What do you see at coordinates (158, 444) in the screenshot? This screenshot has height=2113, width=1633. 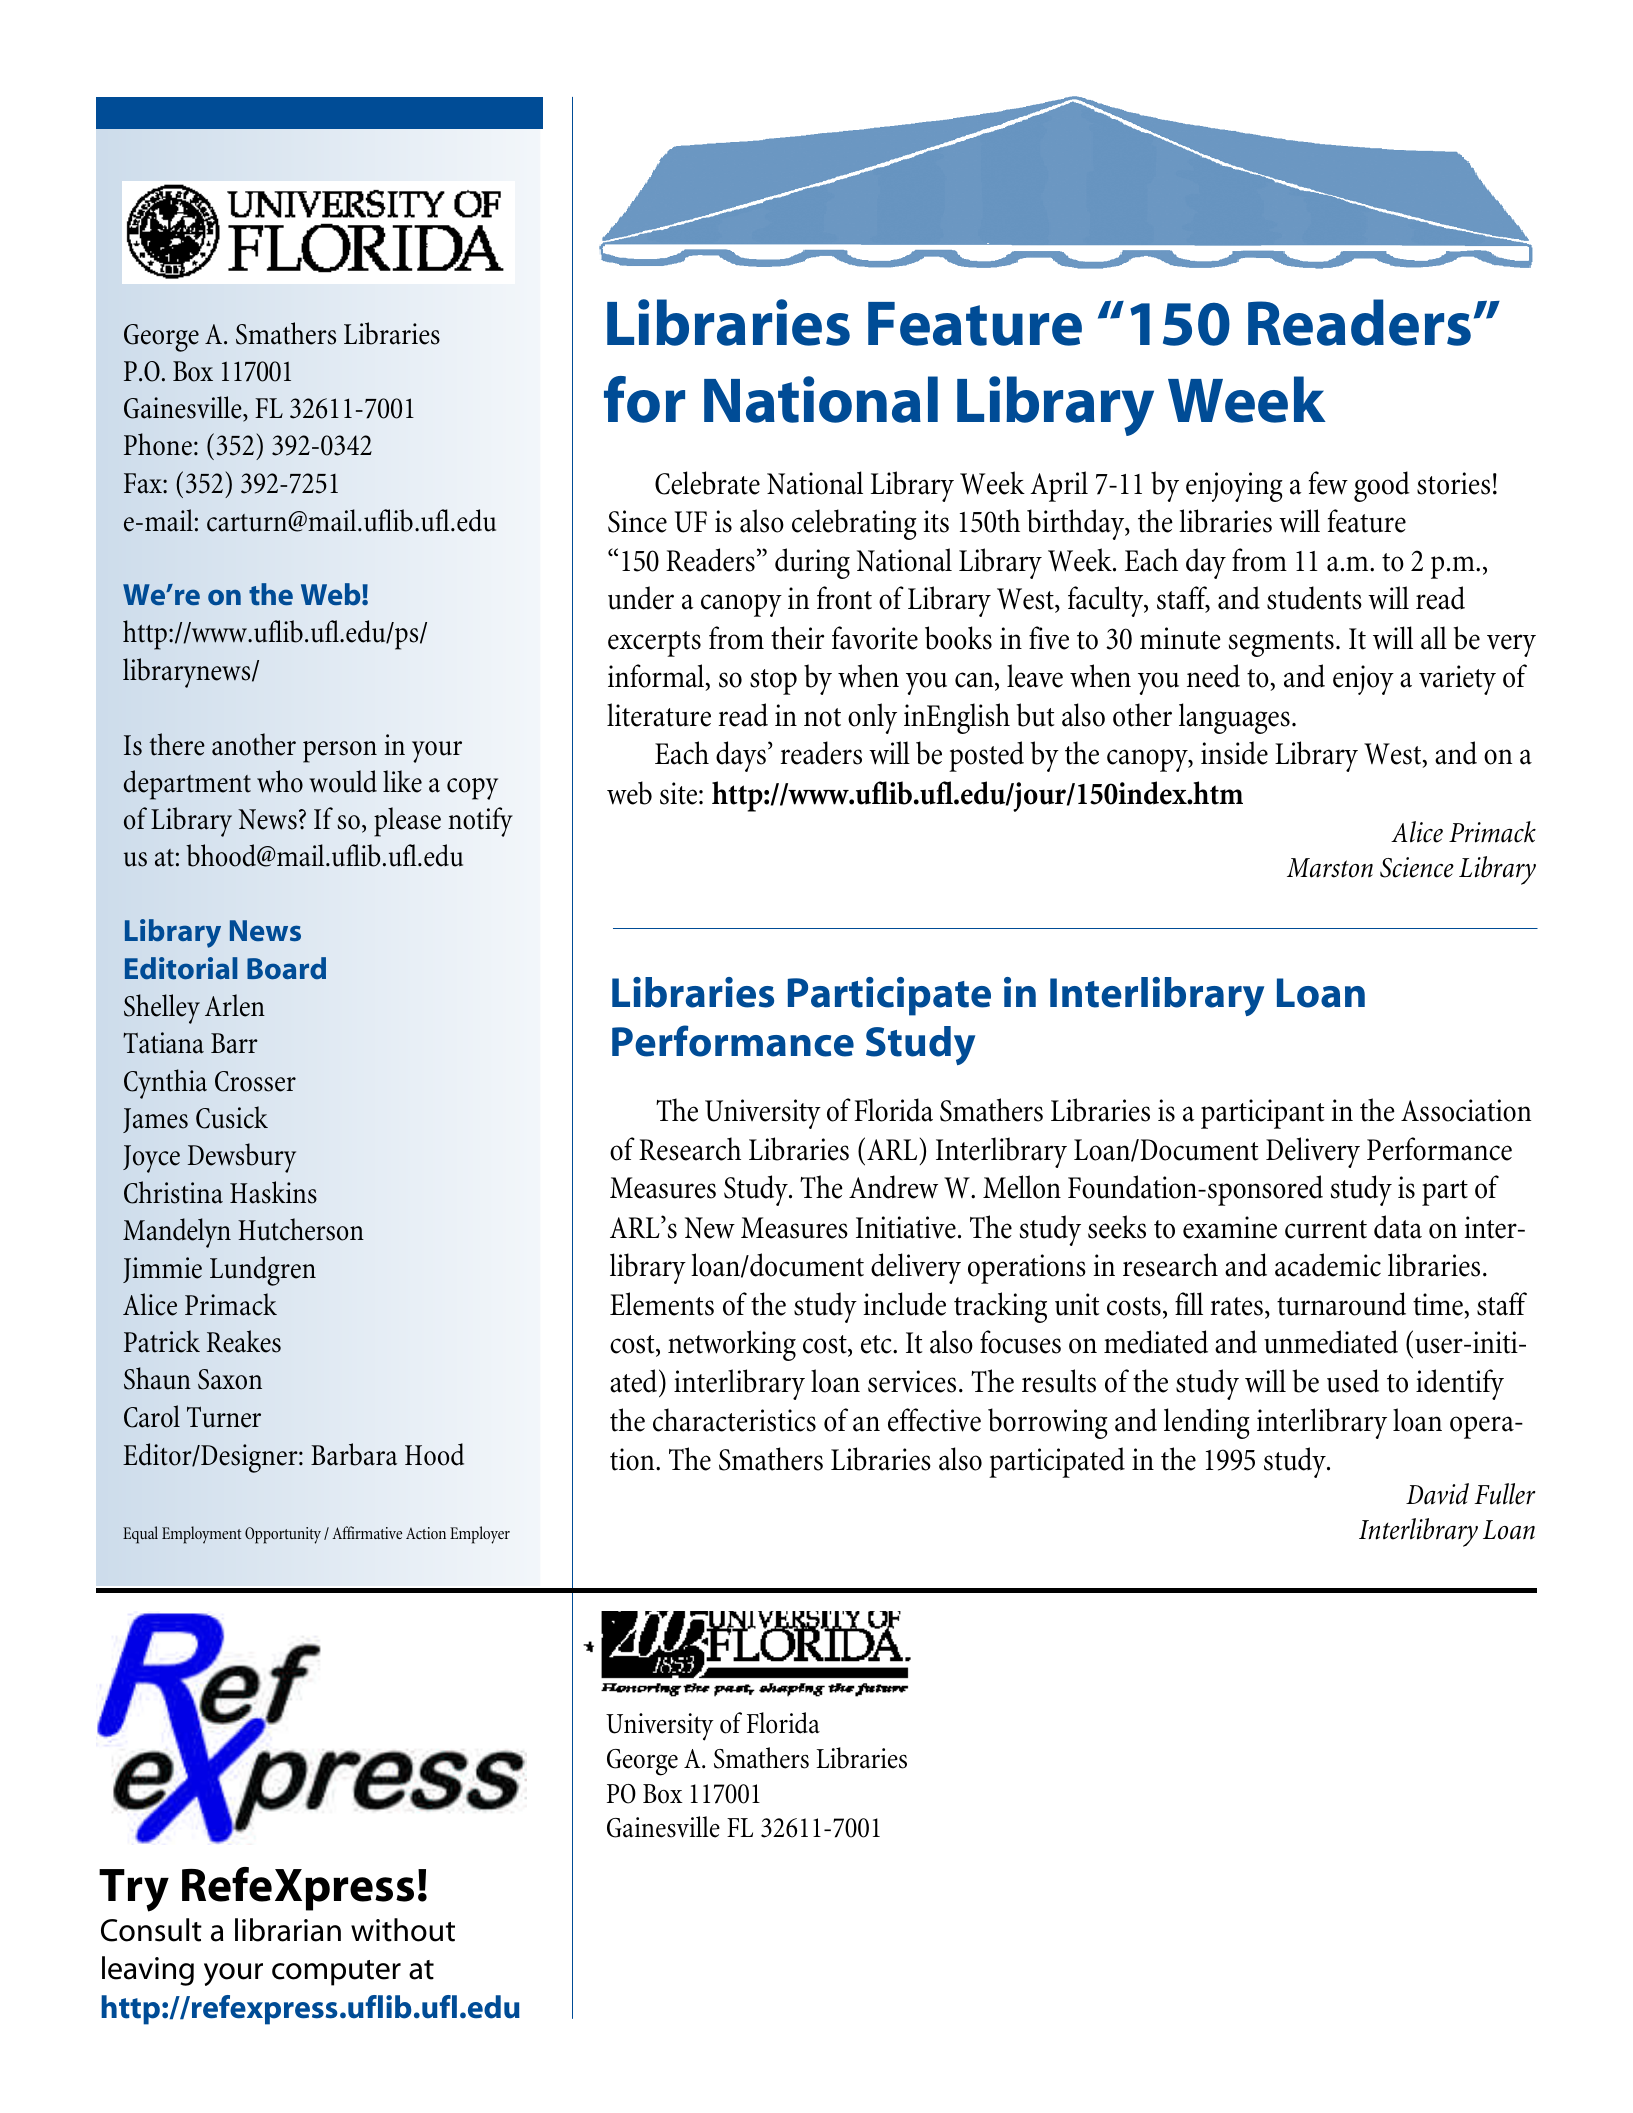 I see `Phone` at bounding box center [158, 444].
